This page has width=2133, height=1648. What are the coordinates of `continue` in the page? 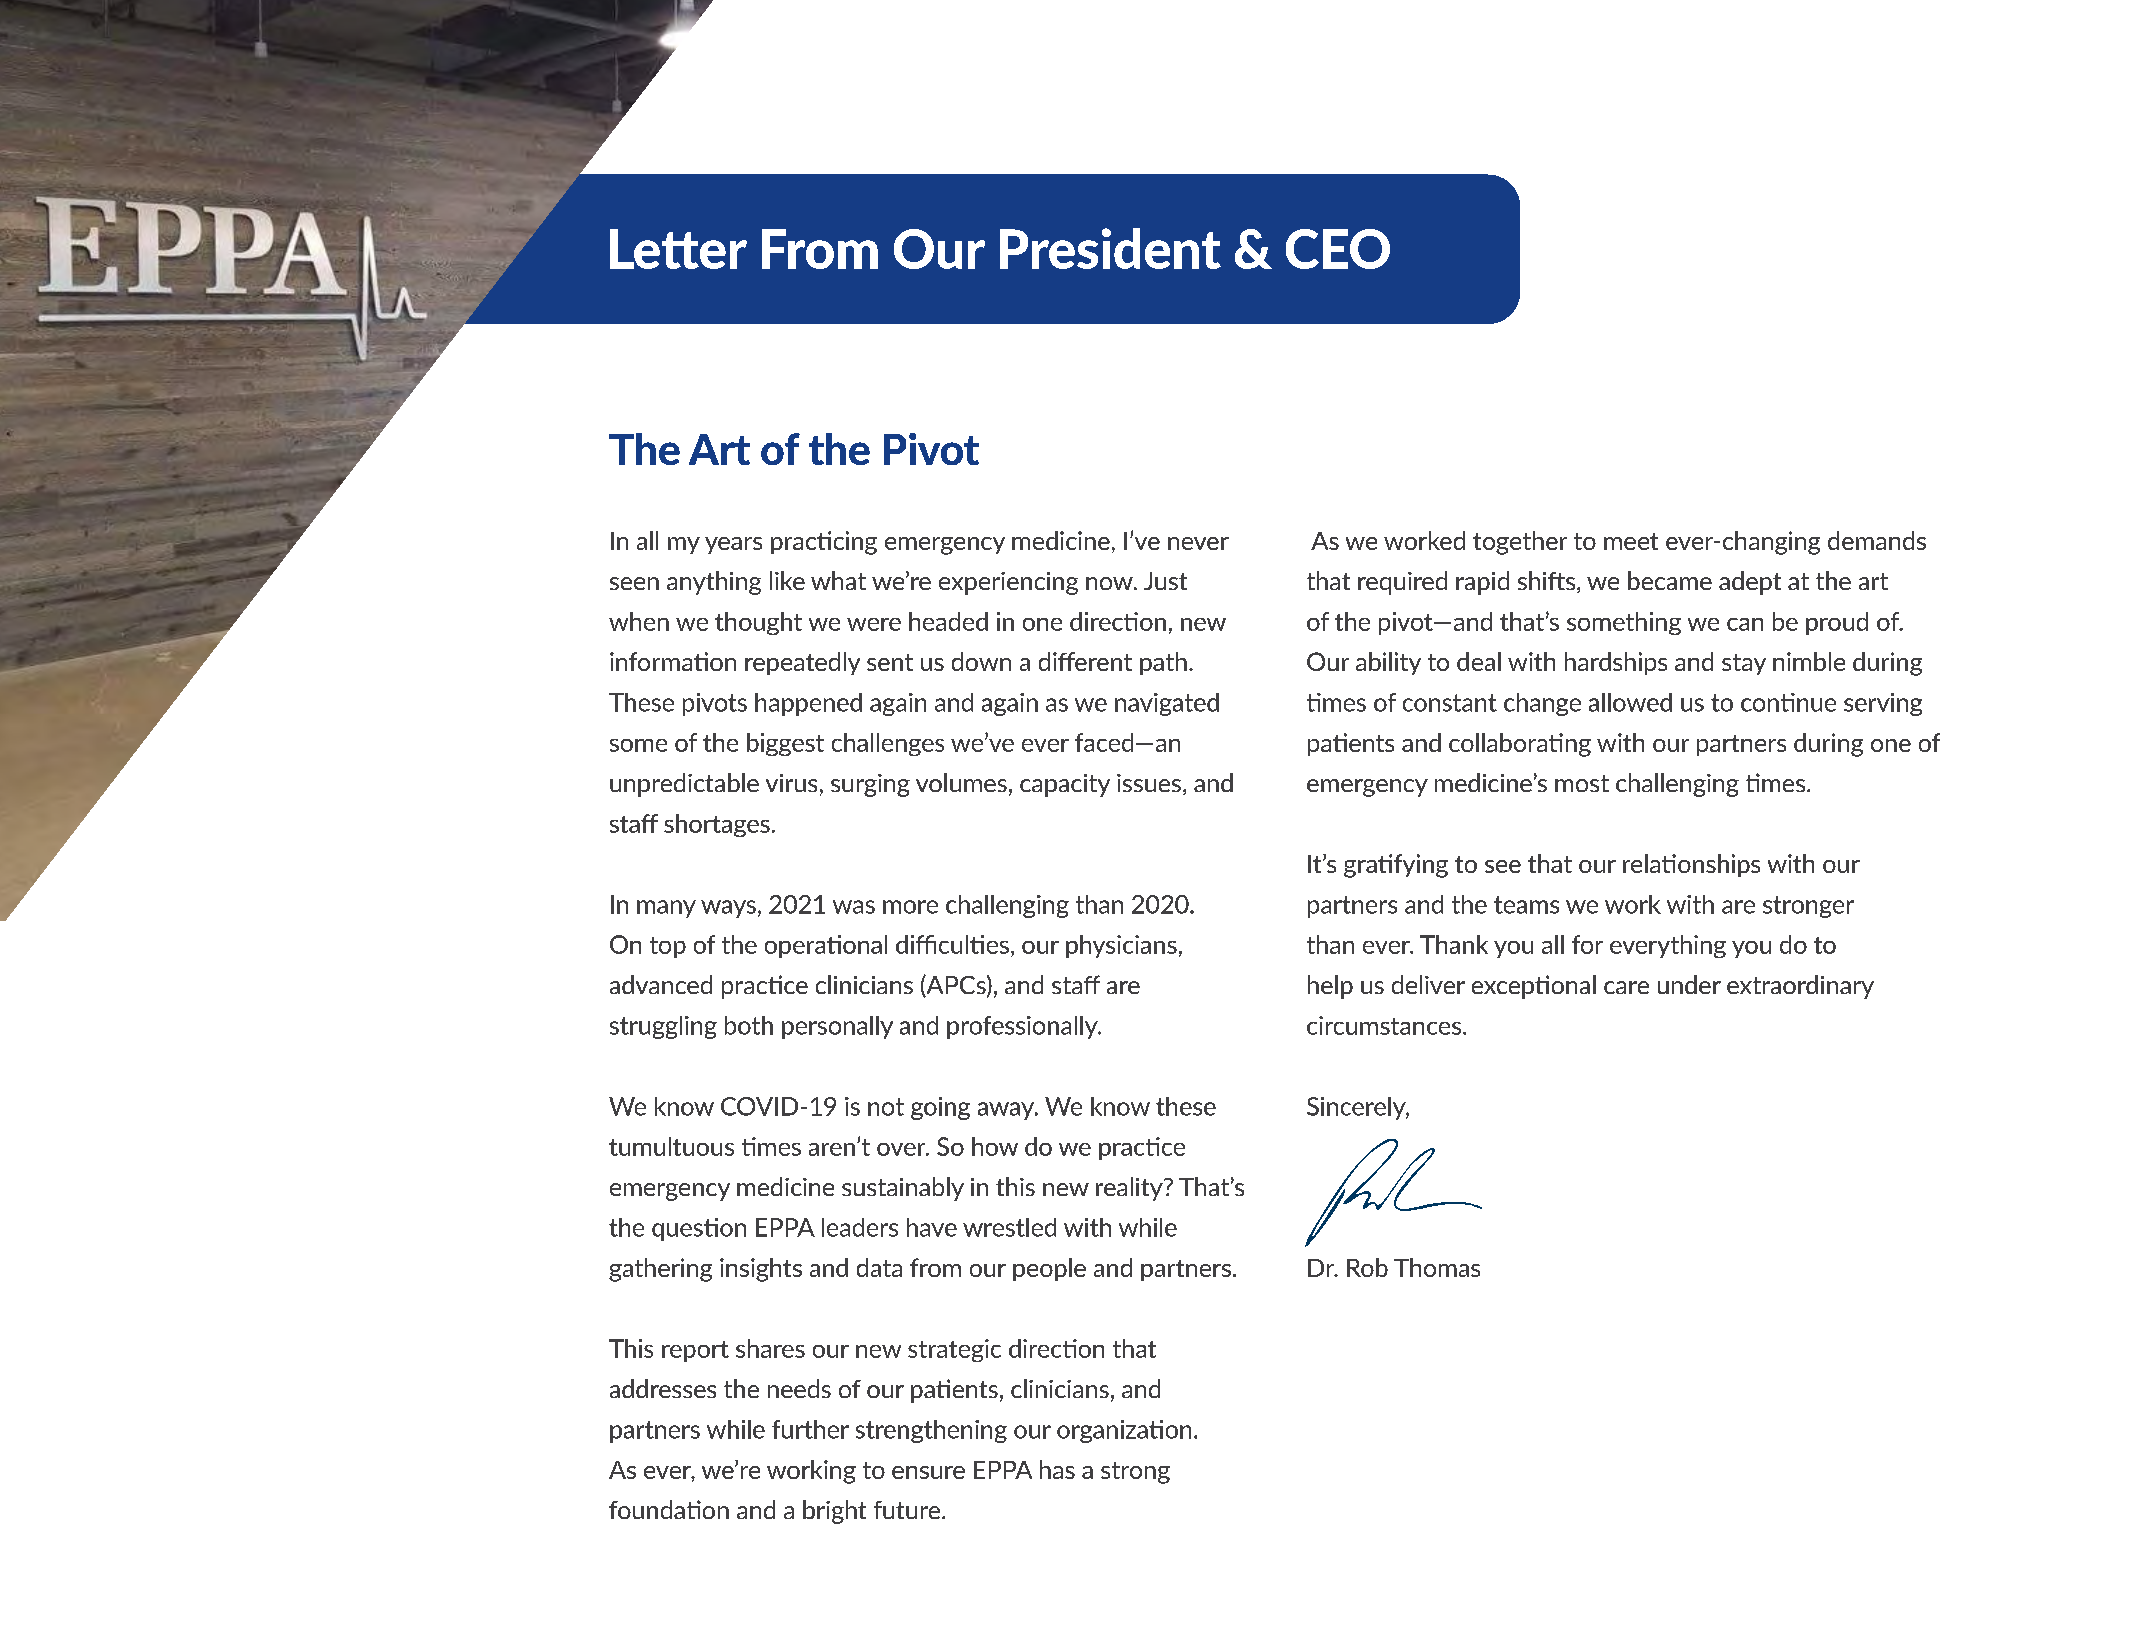 It's located at (1788, 702).
